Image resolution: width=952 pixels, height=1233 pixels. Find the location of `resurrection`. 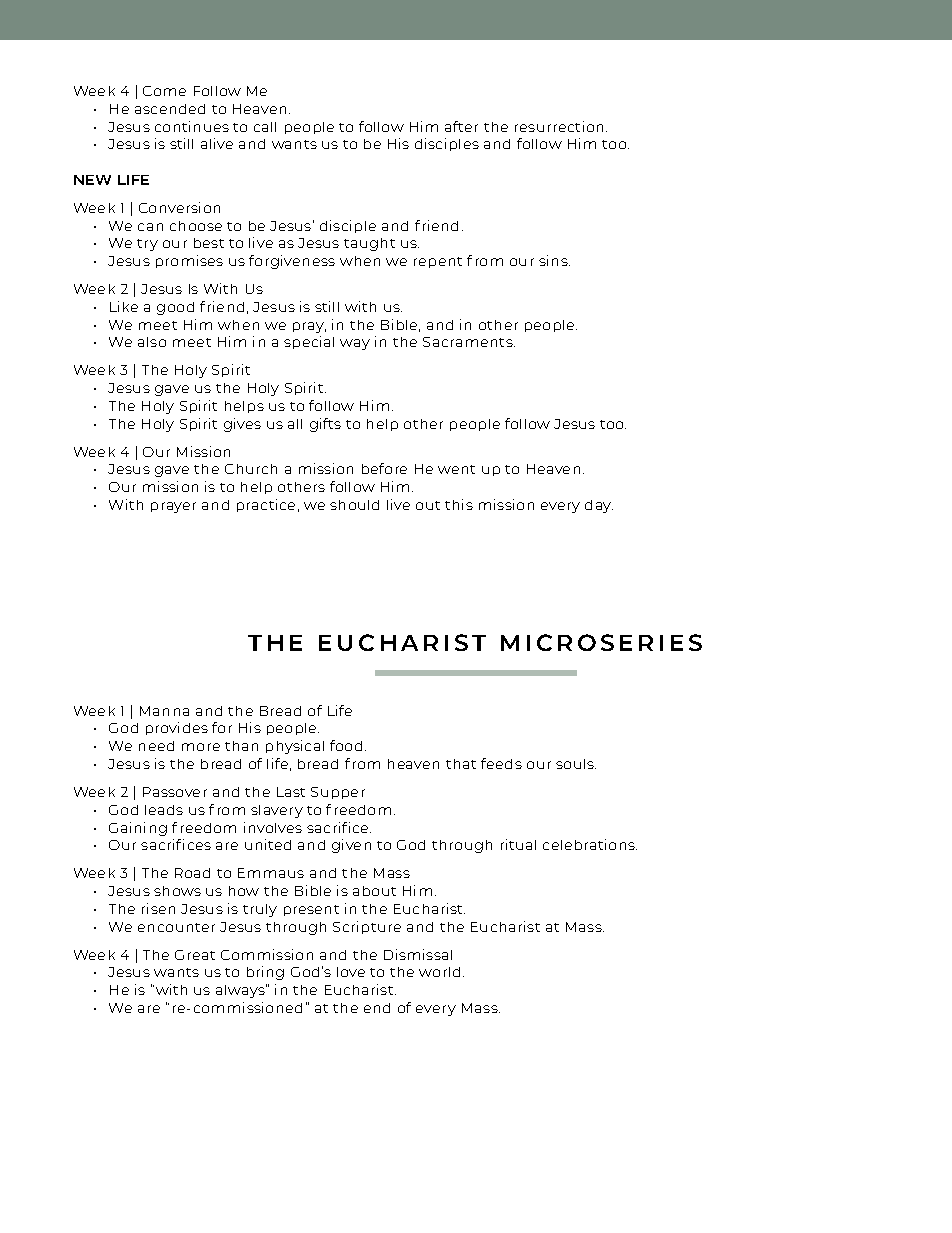

resurrection is located at coordinates (561, 126).
